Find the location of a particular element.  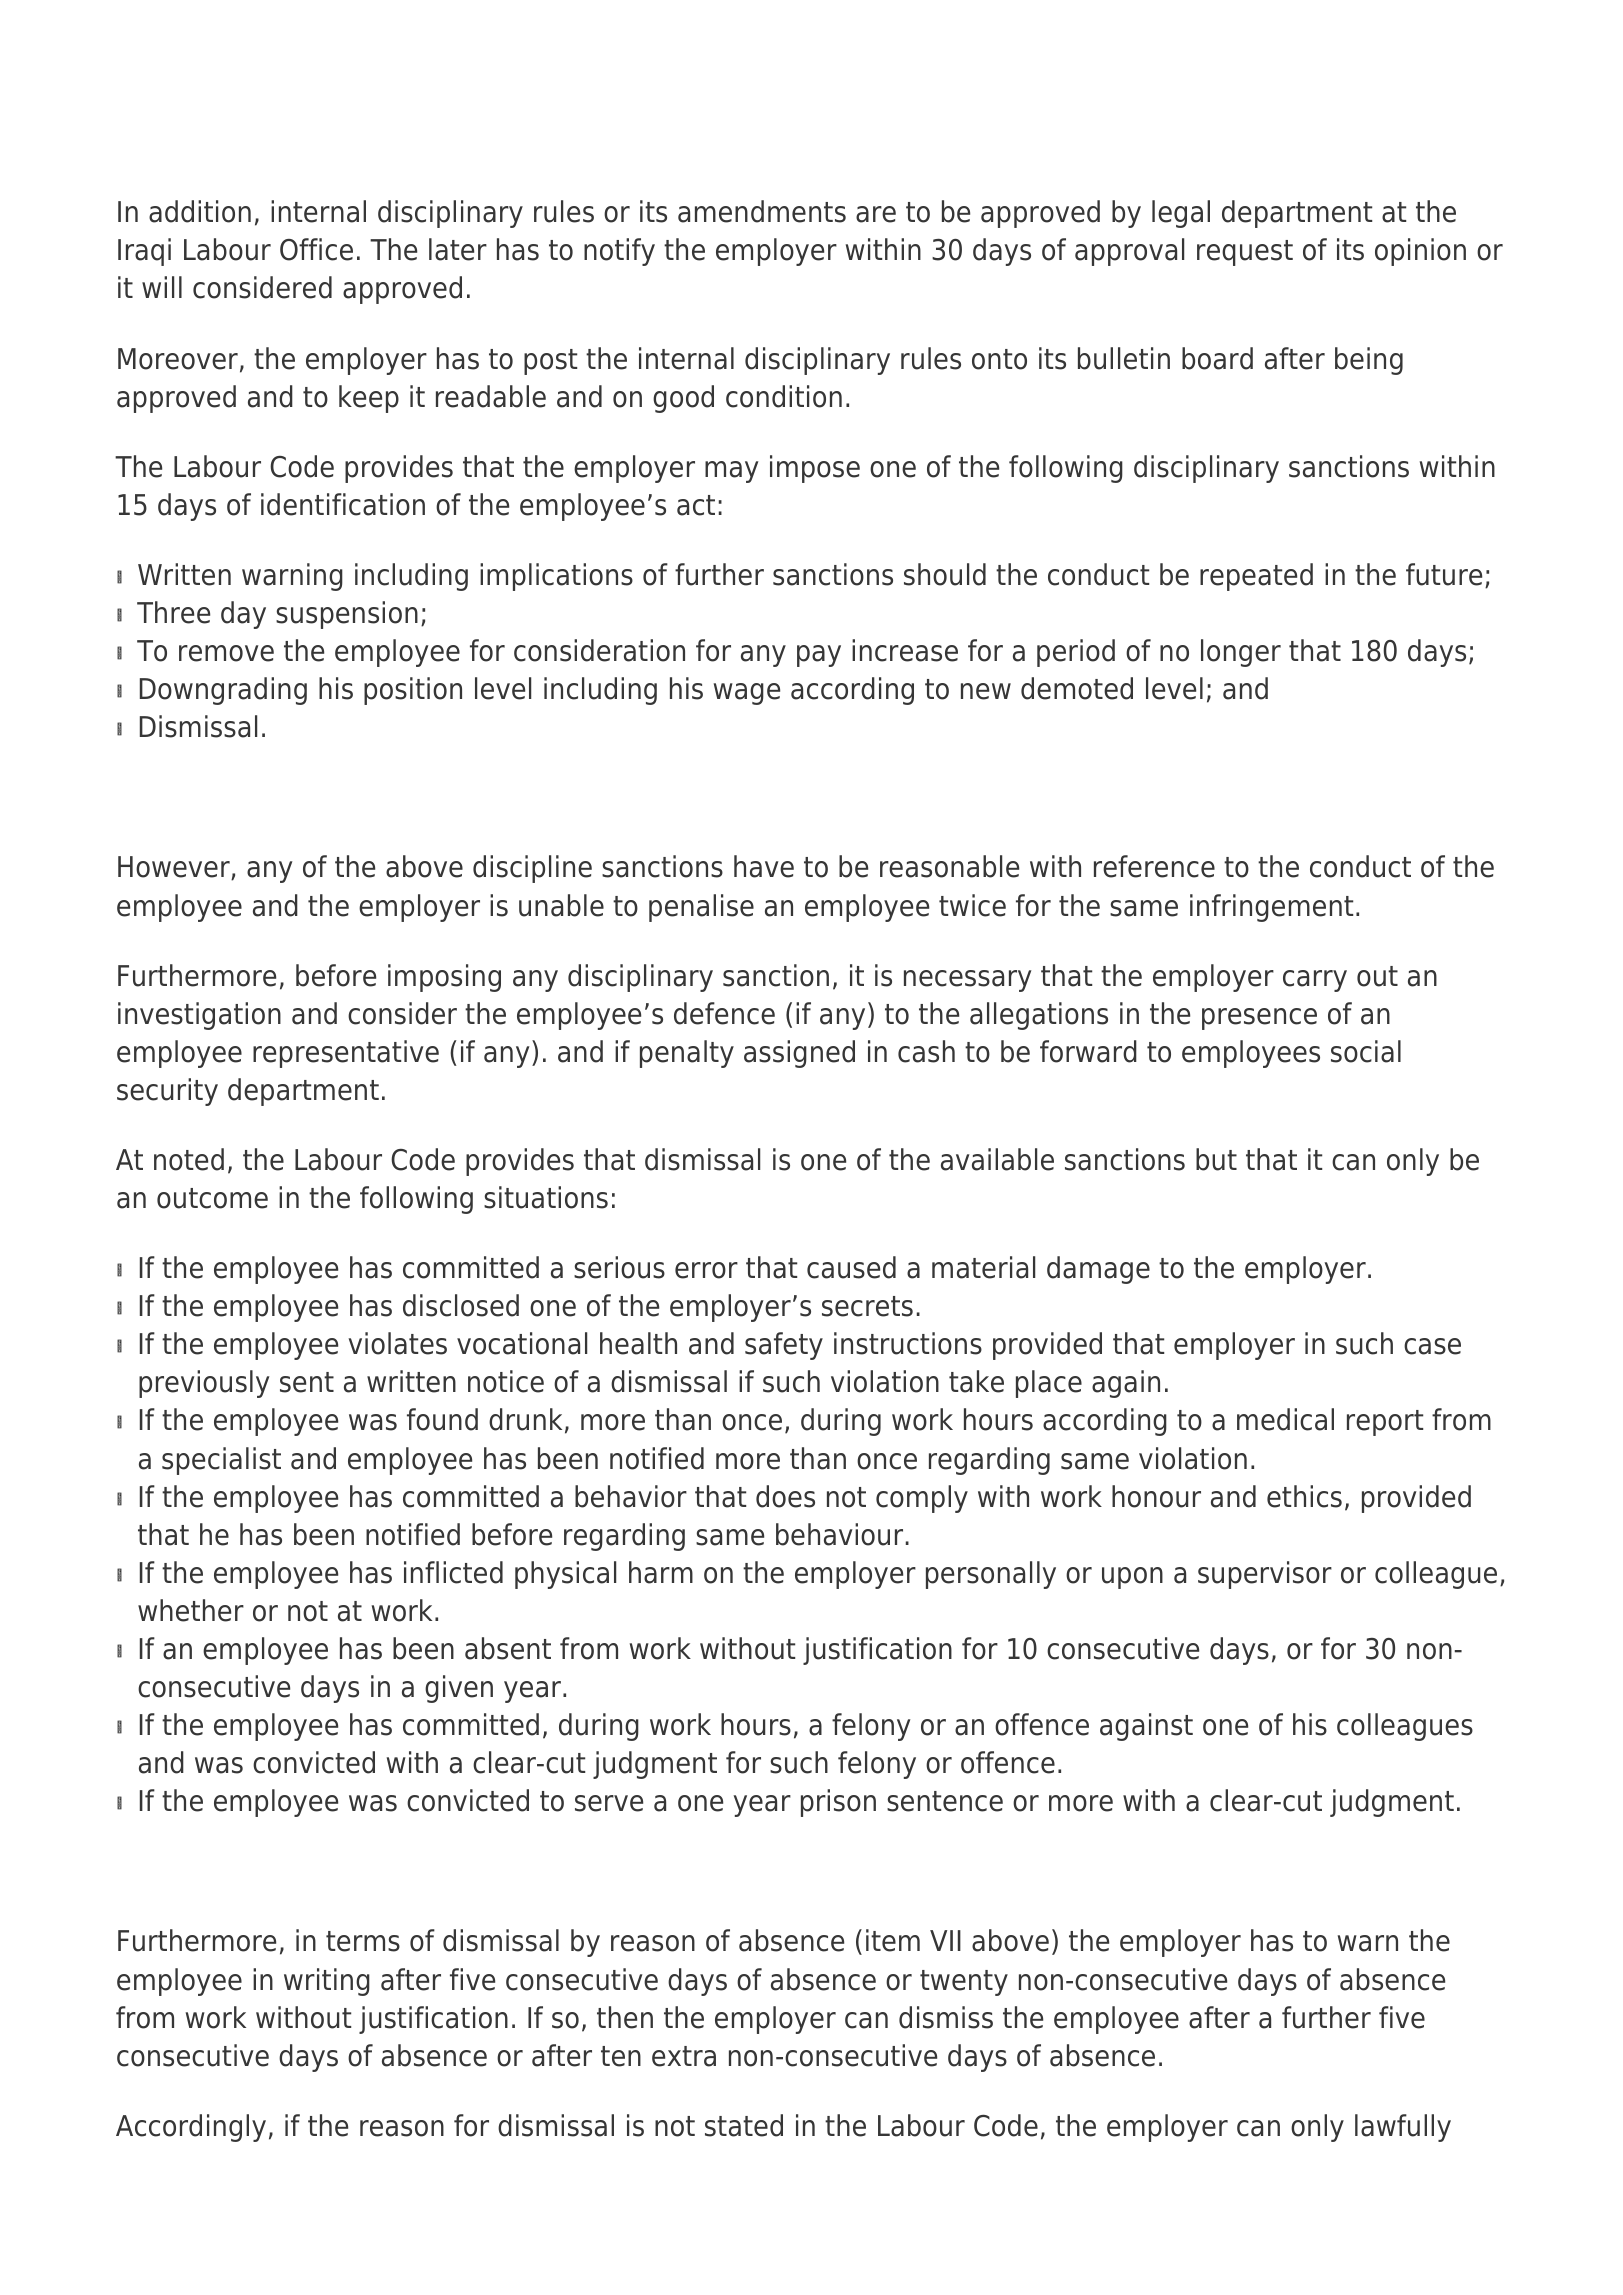

However is located at coordinates (175, 868).
